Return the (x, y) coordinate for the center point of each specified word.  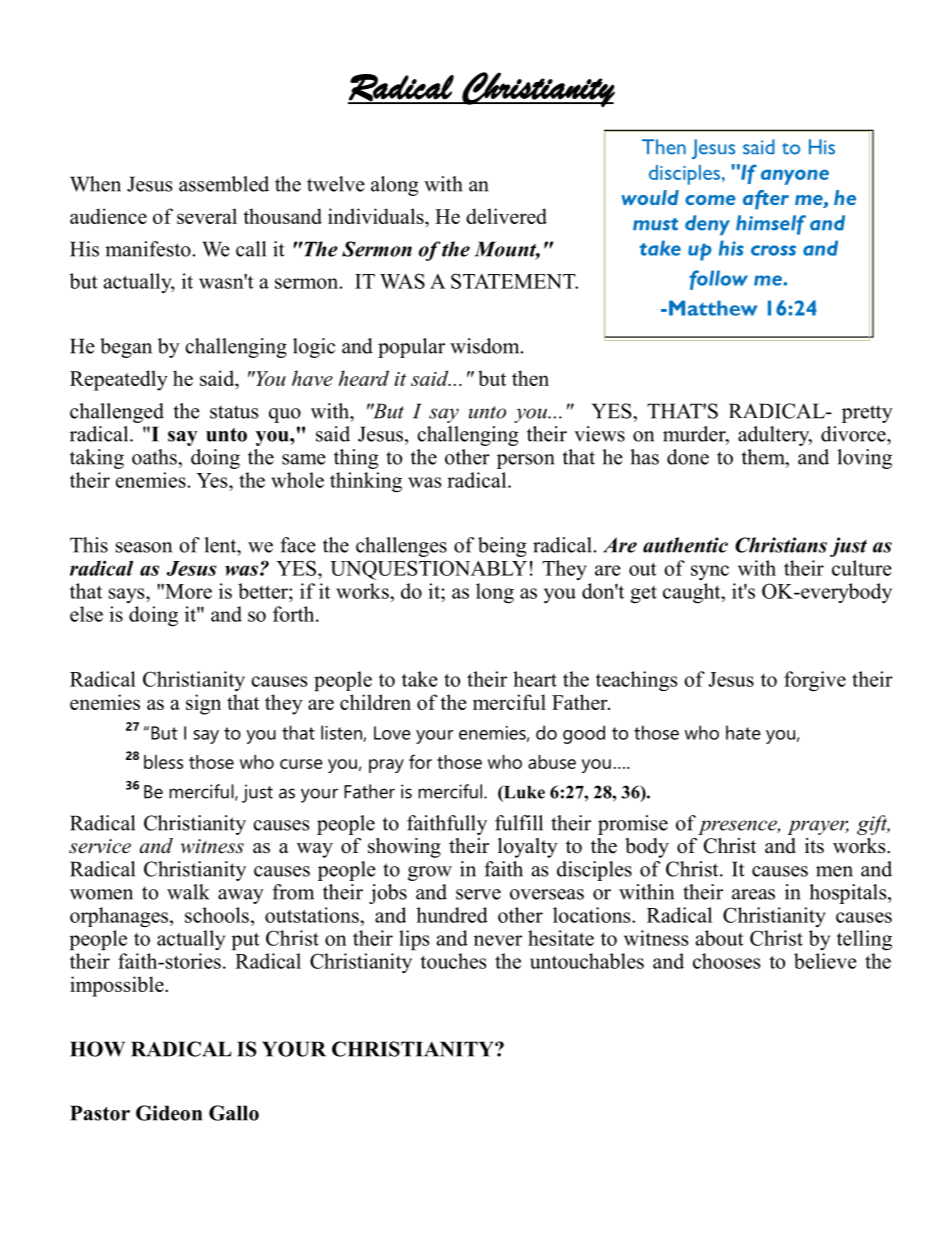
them (764, 457)
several (207, 216)
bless (163, 762)
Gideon (169, 1113)
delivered (506, 216)
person (526, 461)
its (814, 846)
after (766, 200)
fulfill (519, 823)
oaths (155, 457)
